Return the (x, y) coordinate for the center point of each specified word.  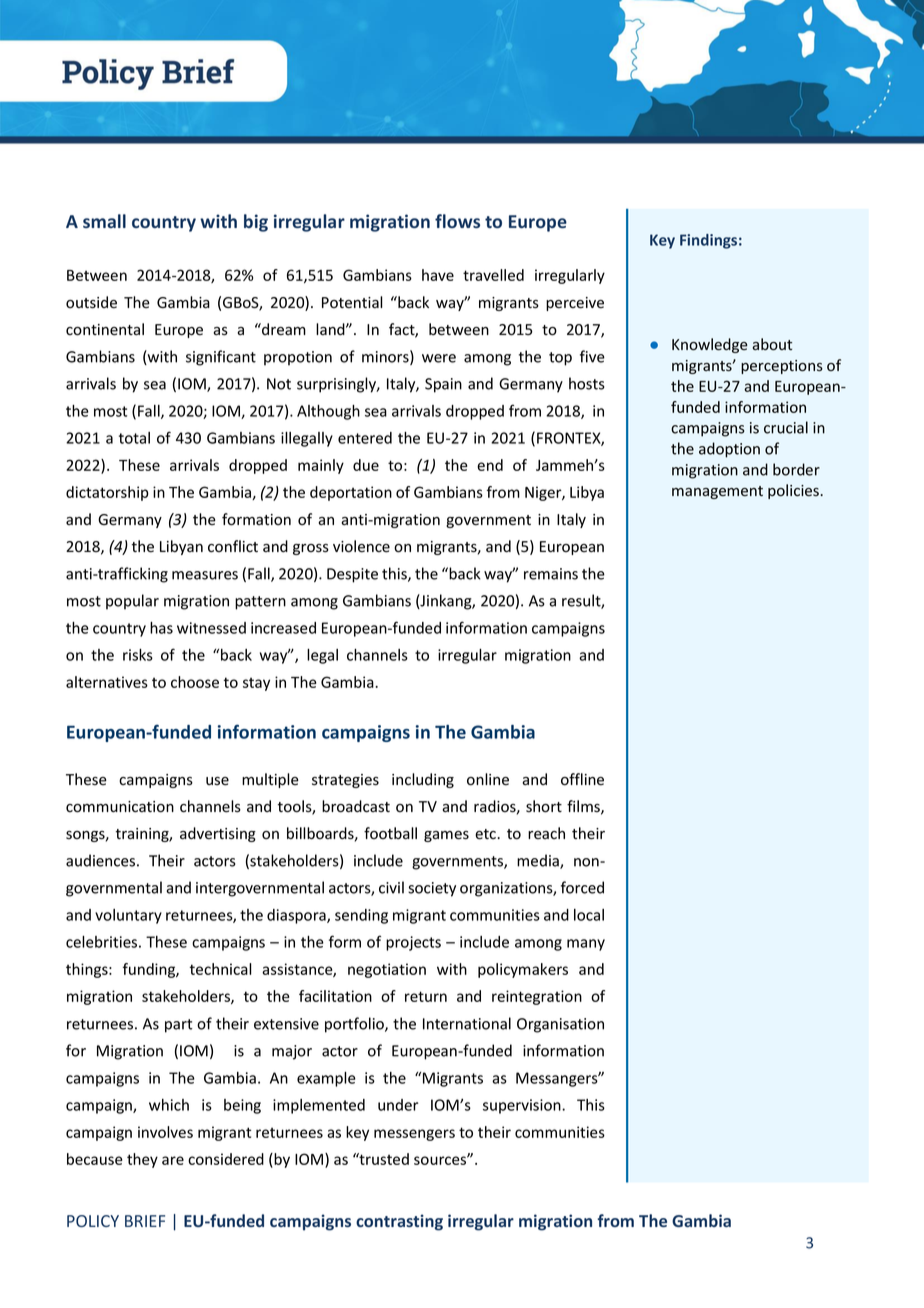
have (438, 275)
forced (582, 887)
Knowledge (710, 345)
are (173, 1160)
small (104, 221)
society (432, 889)
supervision (523, 1106)
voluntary (128, 916)
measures (205, 575)
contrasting (399, 1222)
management (717, 492)
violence (361, 546)
